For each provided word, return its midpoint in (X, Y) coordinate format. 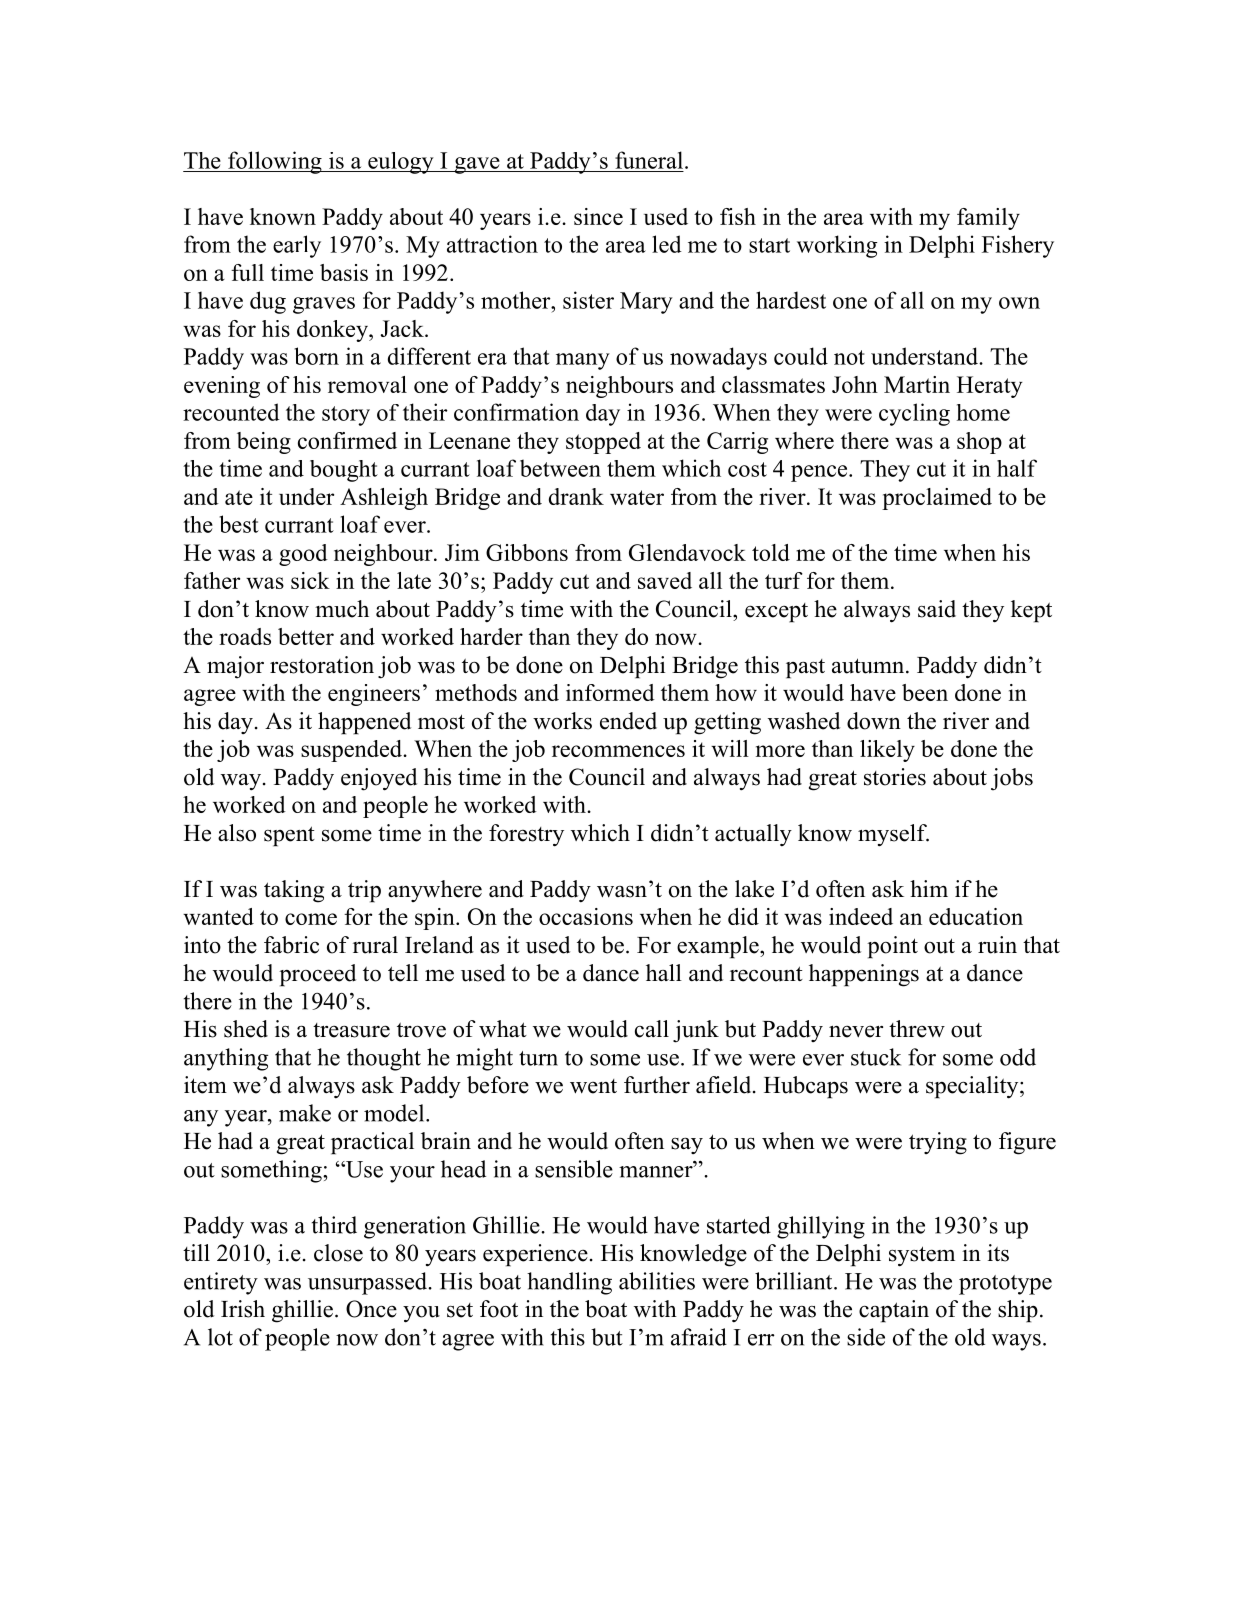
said (937, 609)
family (988, 219)
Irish (243, 1309)
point (892, 947)
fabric (291, 945)
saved (665, 580)
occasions (586, 916)
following (275, 162)
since (598, 216)
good (303, 555)
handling (569, 1283)
